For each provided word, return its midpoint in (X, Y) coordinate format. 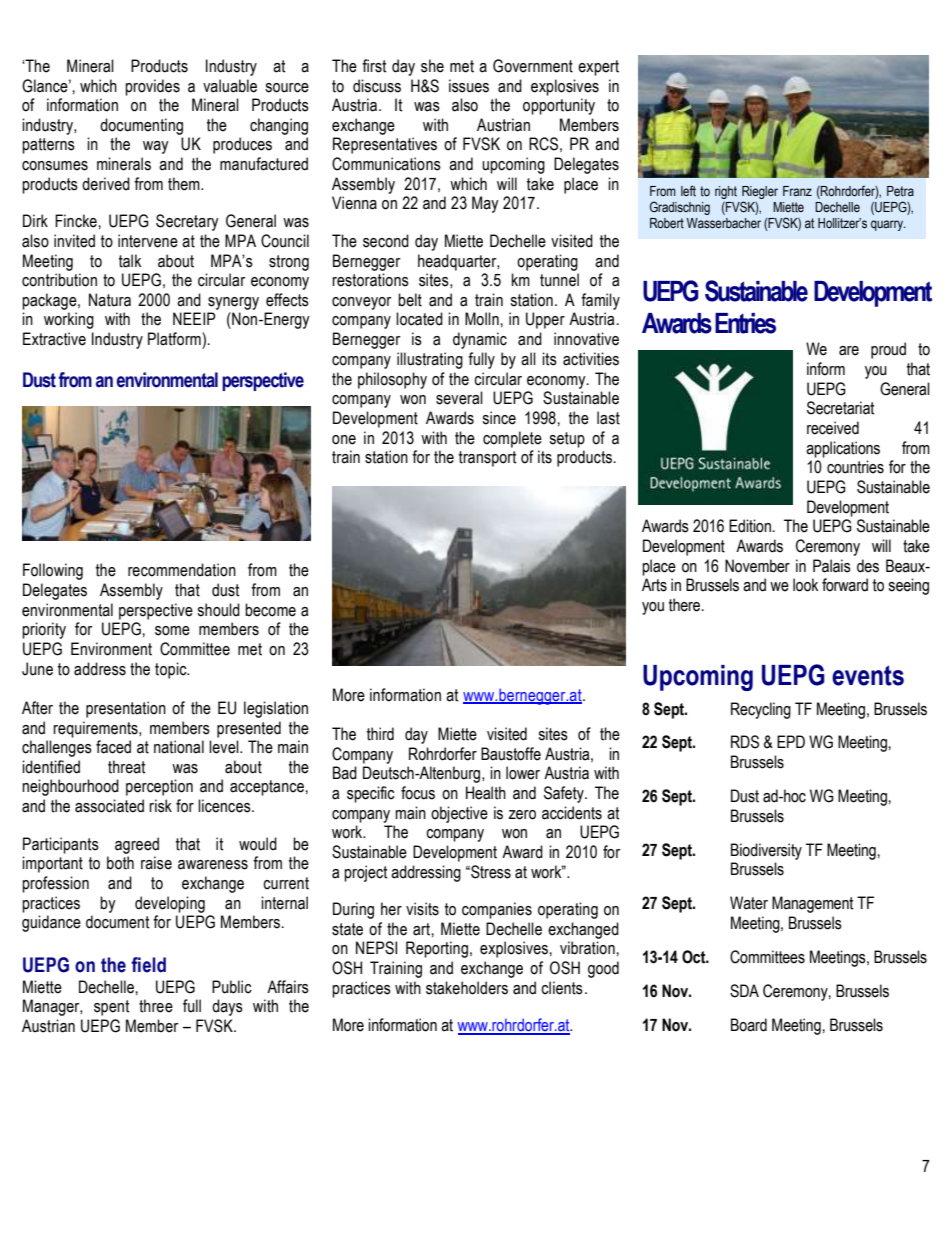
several (459, 398)
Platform (175, 339)
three (156, 1006)
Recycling (761, 710)
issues (469, 86)
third (380, 734)
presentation (126, 709)
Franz (797, 191)
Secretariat (841, 408)
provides (152, 87)
